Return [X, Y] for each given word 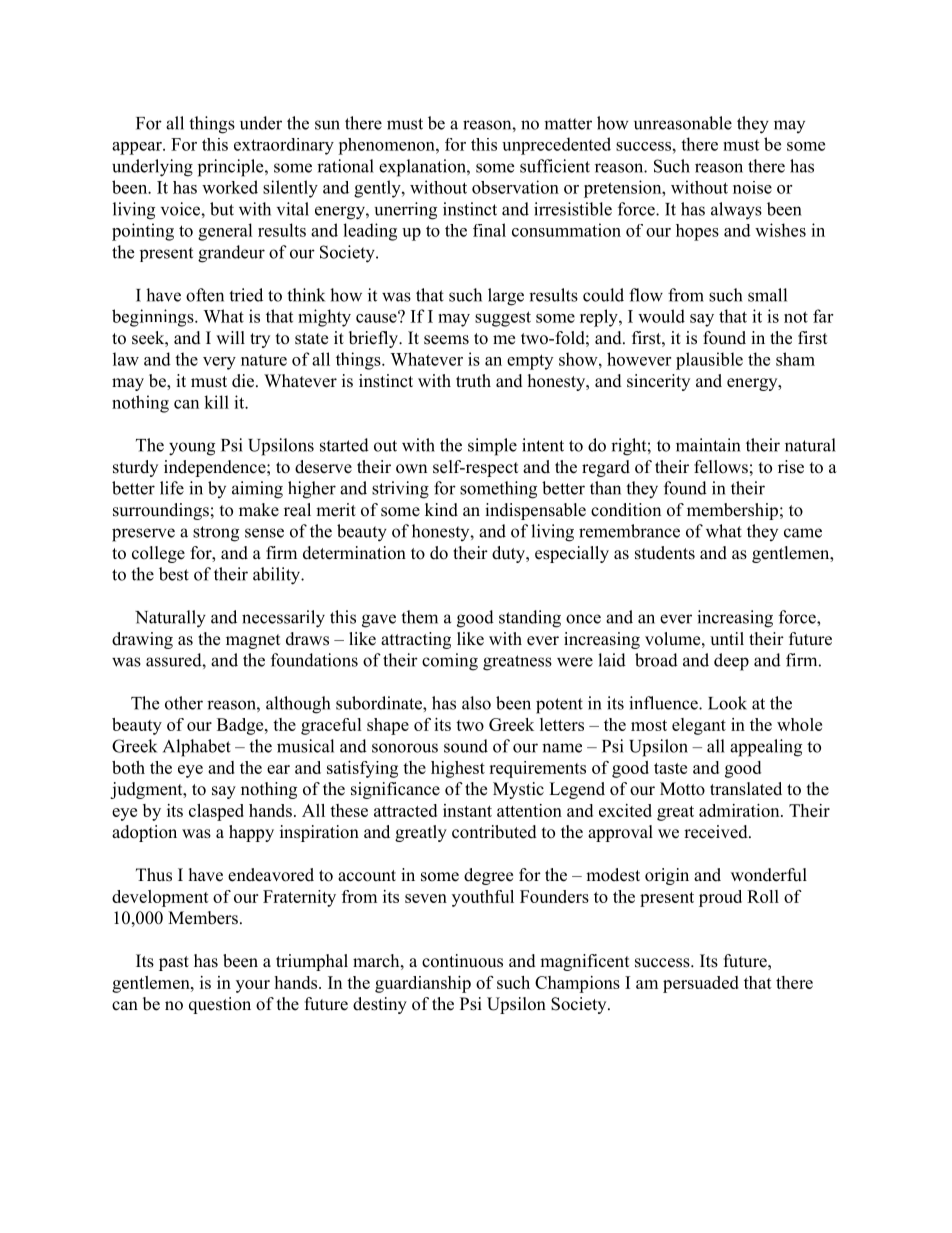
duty [509, 554]
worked [230, 187]
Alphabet [197, 748]
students [665, 553]
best [174, 574]
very [219, 363]
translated [746, 789]
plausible [709, 361]
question [220, 1005]
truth [473, 381]
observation [515, 187]
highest [458, 769]
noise [752, 187]
